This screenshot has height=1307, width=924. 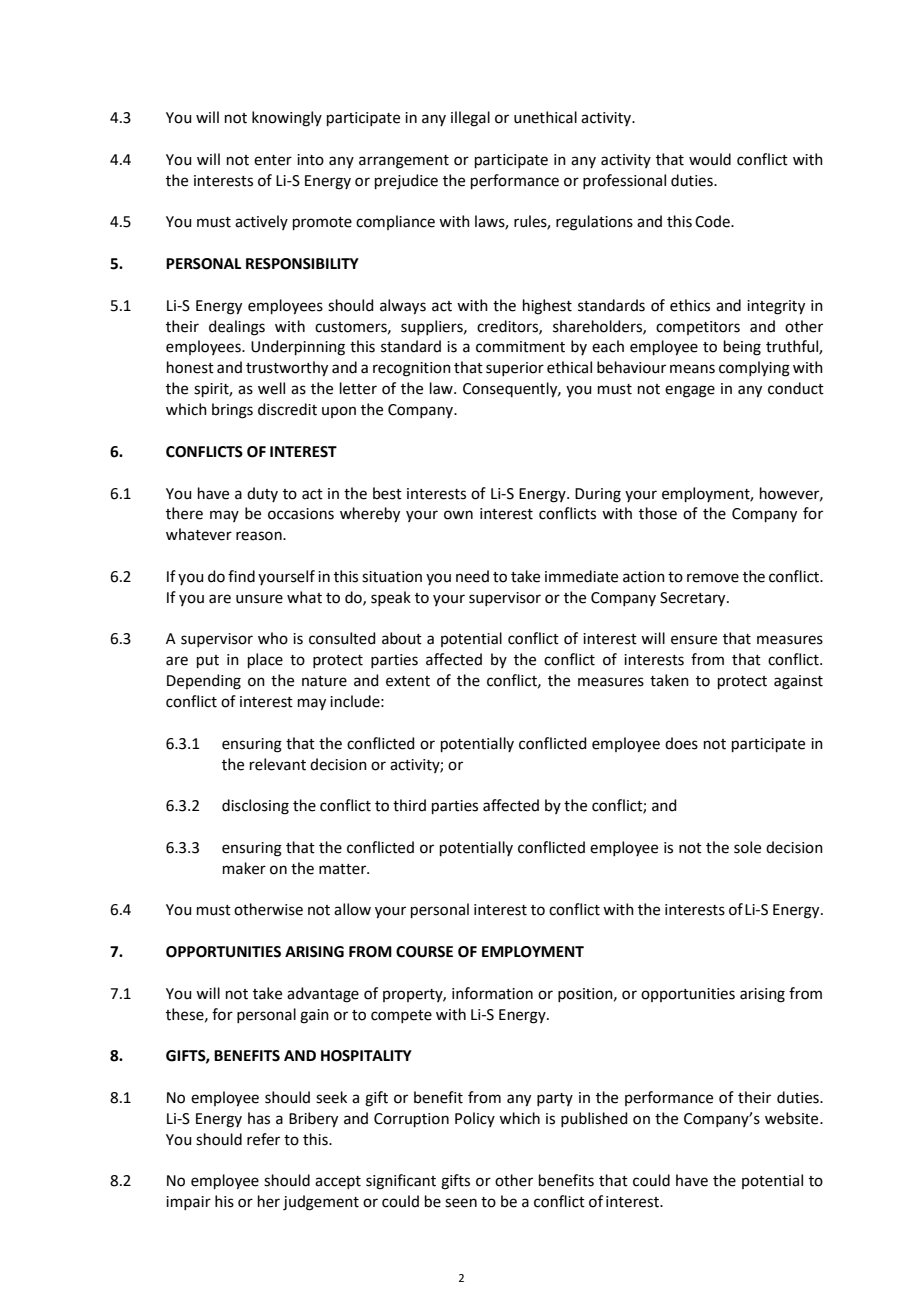 I want to click on sole, so click(x=747, y=847).
